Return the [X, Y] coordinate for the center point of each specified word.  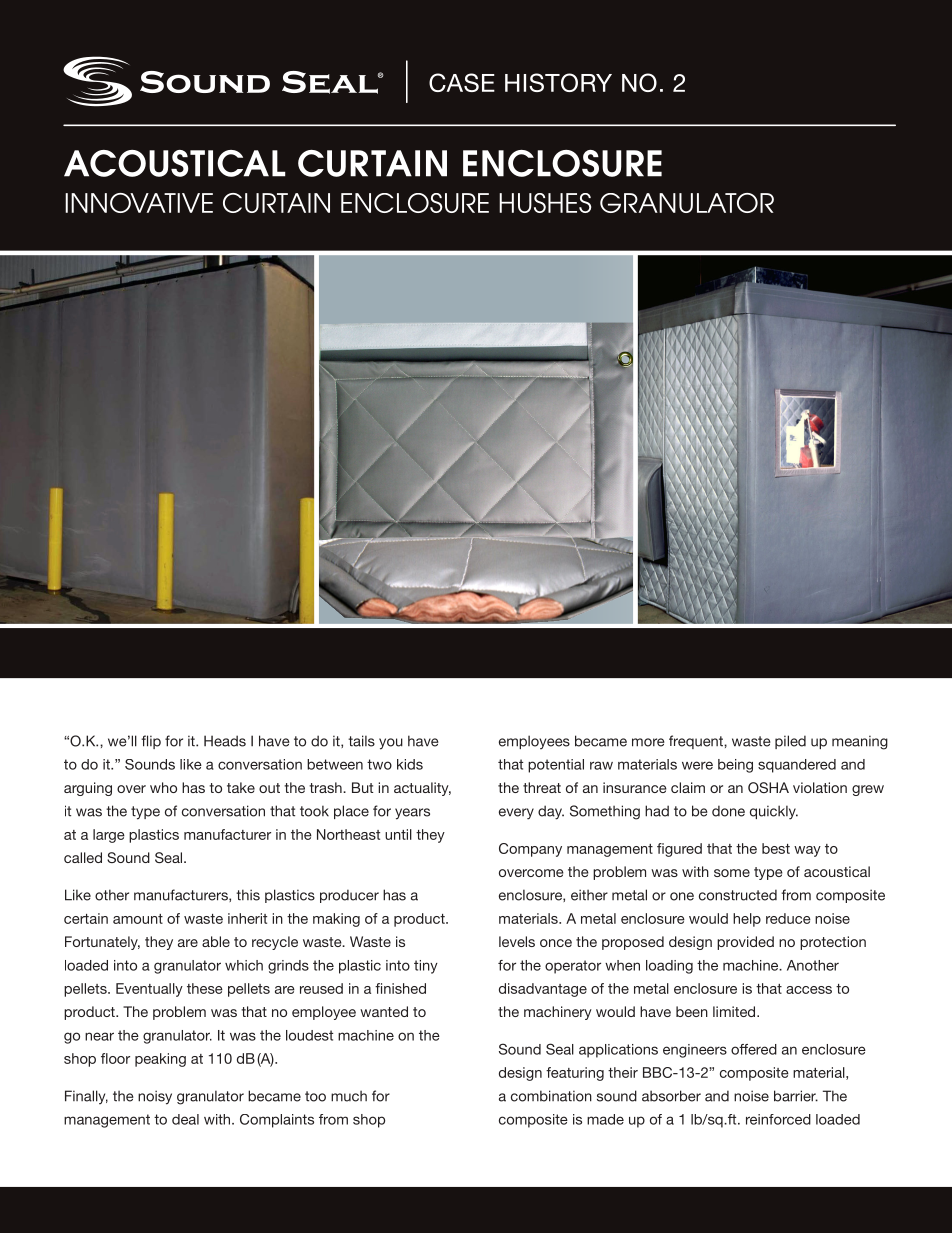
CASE [462, 82]
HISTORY [558, 82]
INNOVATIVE [139, 203]
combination [551, 1096]
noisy [155, 1097]
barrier [796, 1096]
